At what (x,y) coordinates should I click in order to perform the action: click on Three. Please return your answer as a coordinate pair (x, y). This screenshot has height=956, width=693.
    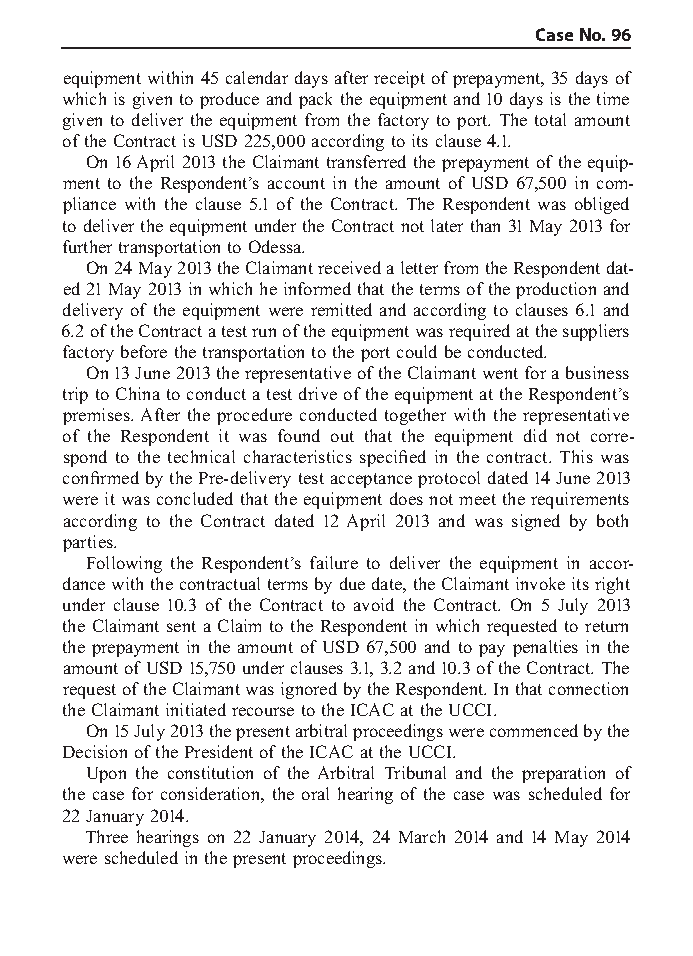
    Looking at the image, I should click on (107, 836).
